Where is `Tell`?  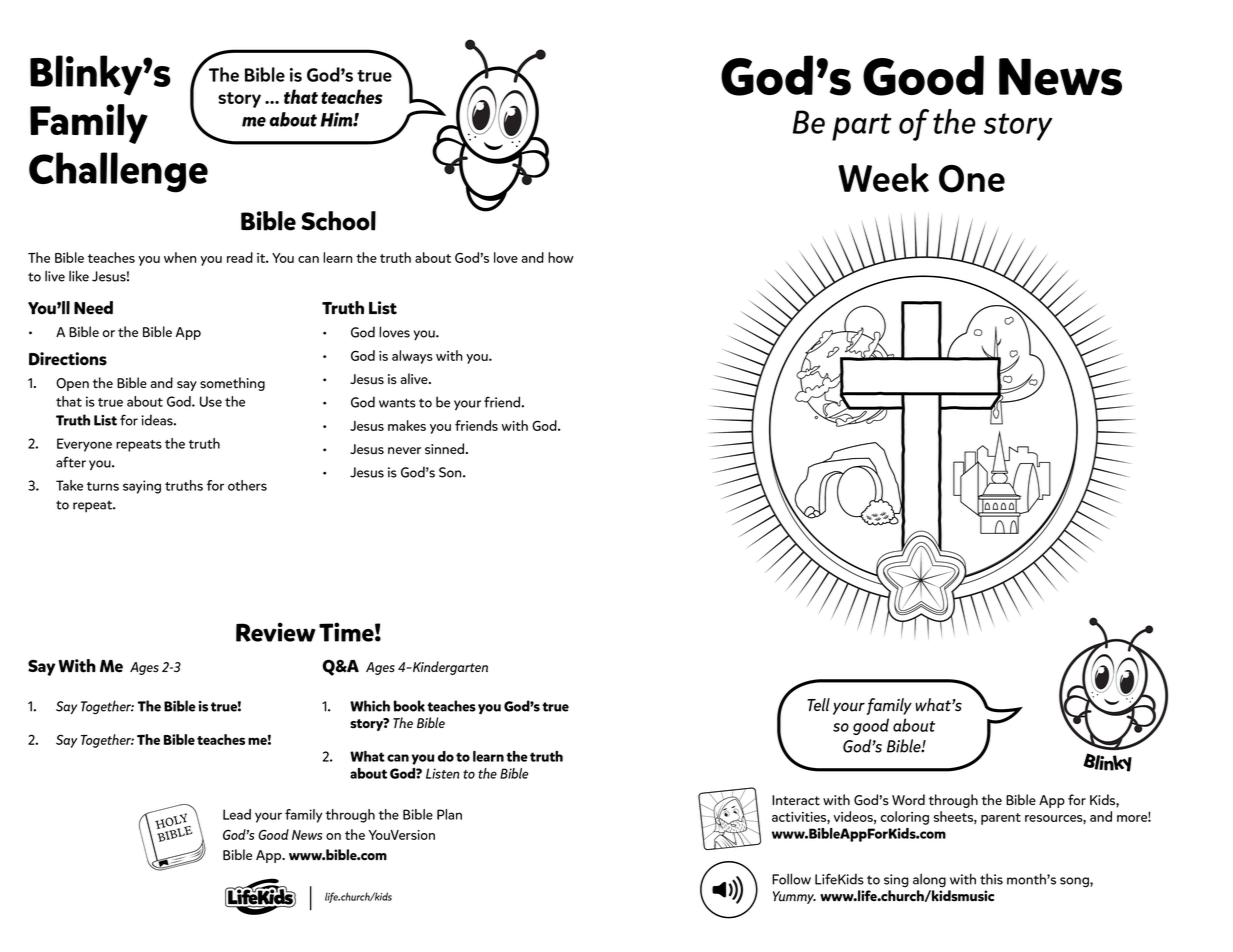
Tell is located at coordinates (818, 704).
